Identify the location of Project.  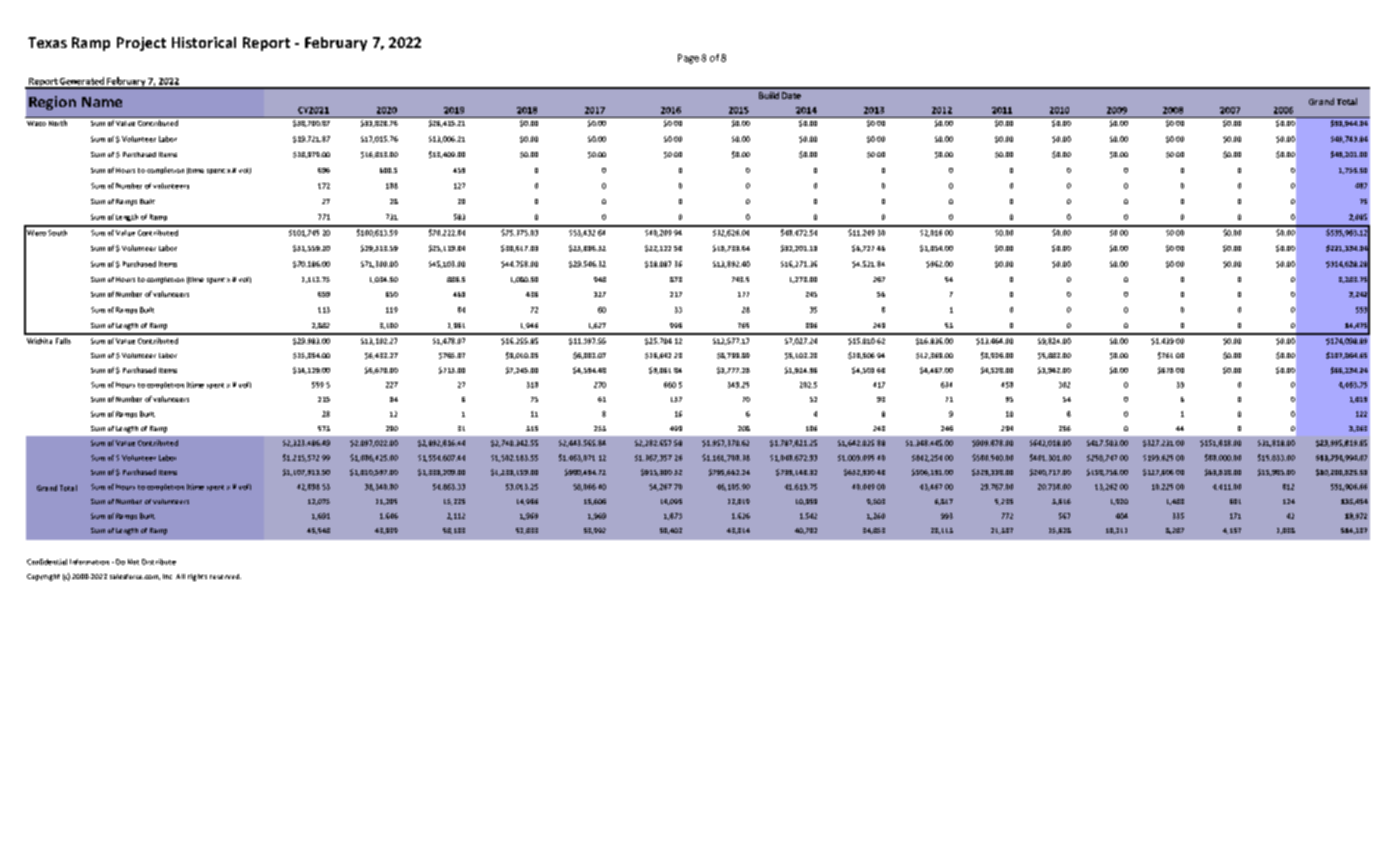
(141, 44).
